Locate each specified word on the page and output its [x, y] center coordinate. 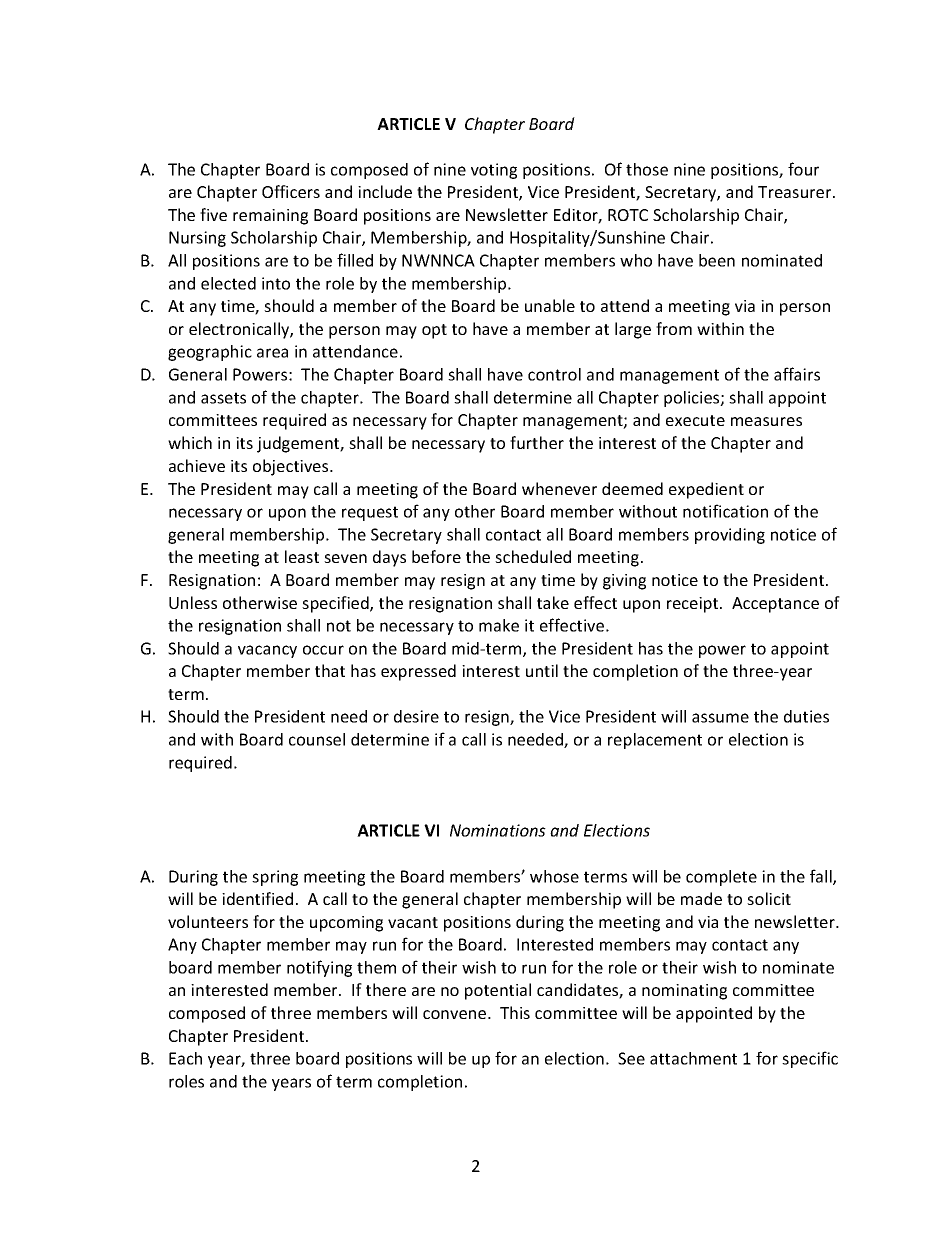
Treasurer [796, 192]
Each [185, 1058]
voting [494, 171]
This [515, 1012]
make [499, 625]
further [537, 442]
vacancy [267, 651]
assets [223, 398]
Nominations [498, 830]
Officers [291, 191]
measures [766, 421]
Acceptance [775, 605]
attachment [693, 1058]
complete [721, 878]
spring [275, 878]
